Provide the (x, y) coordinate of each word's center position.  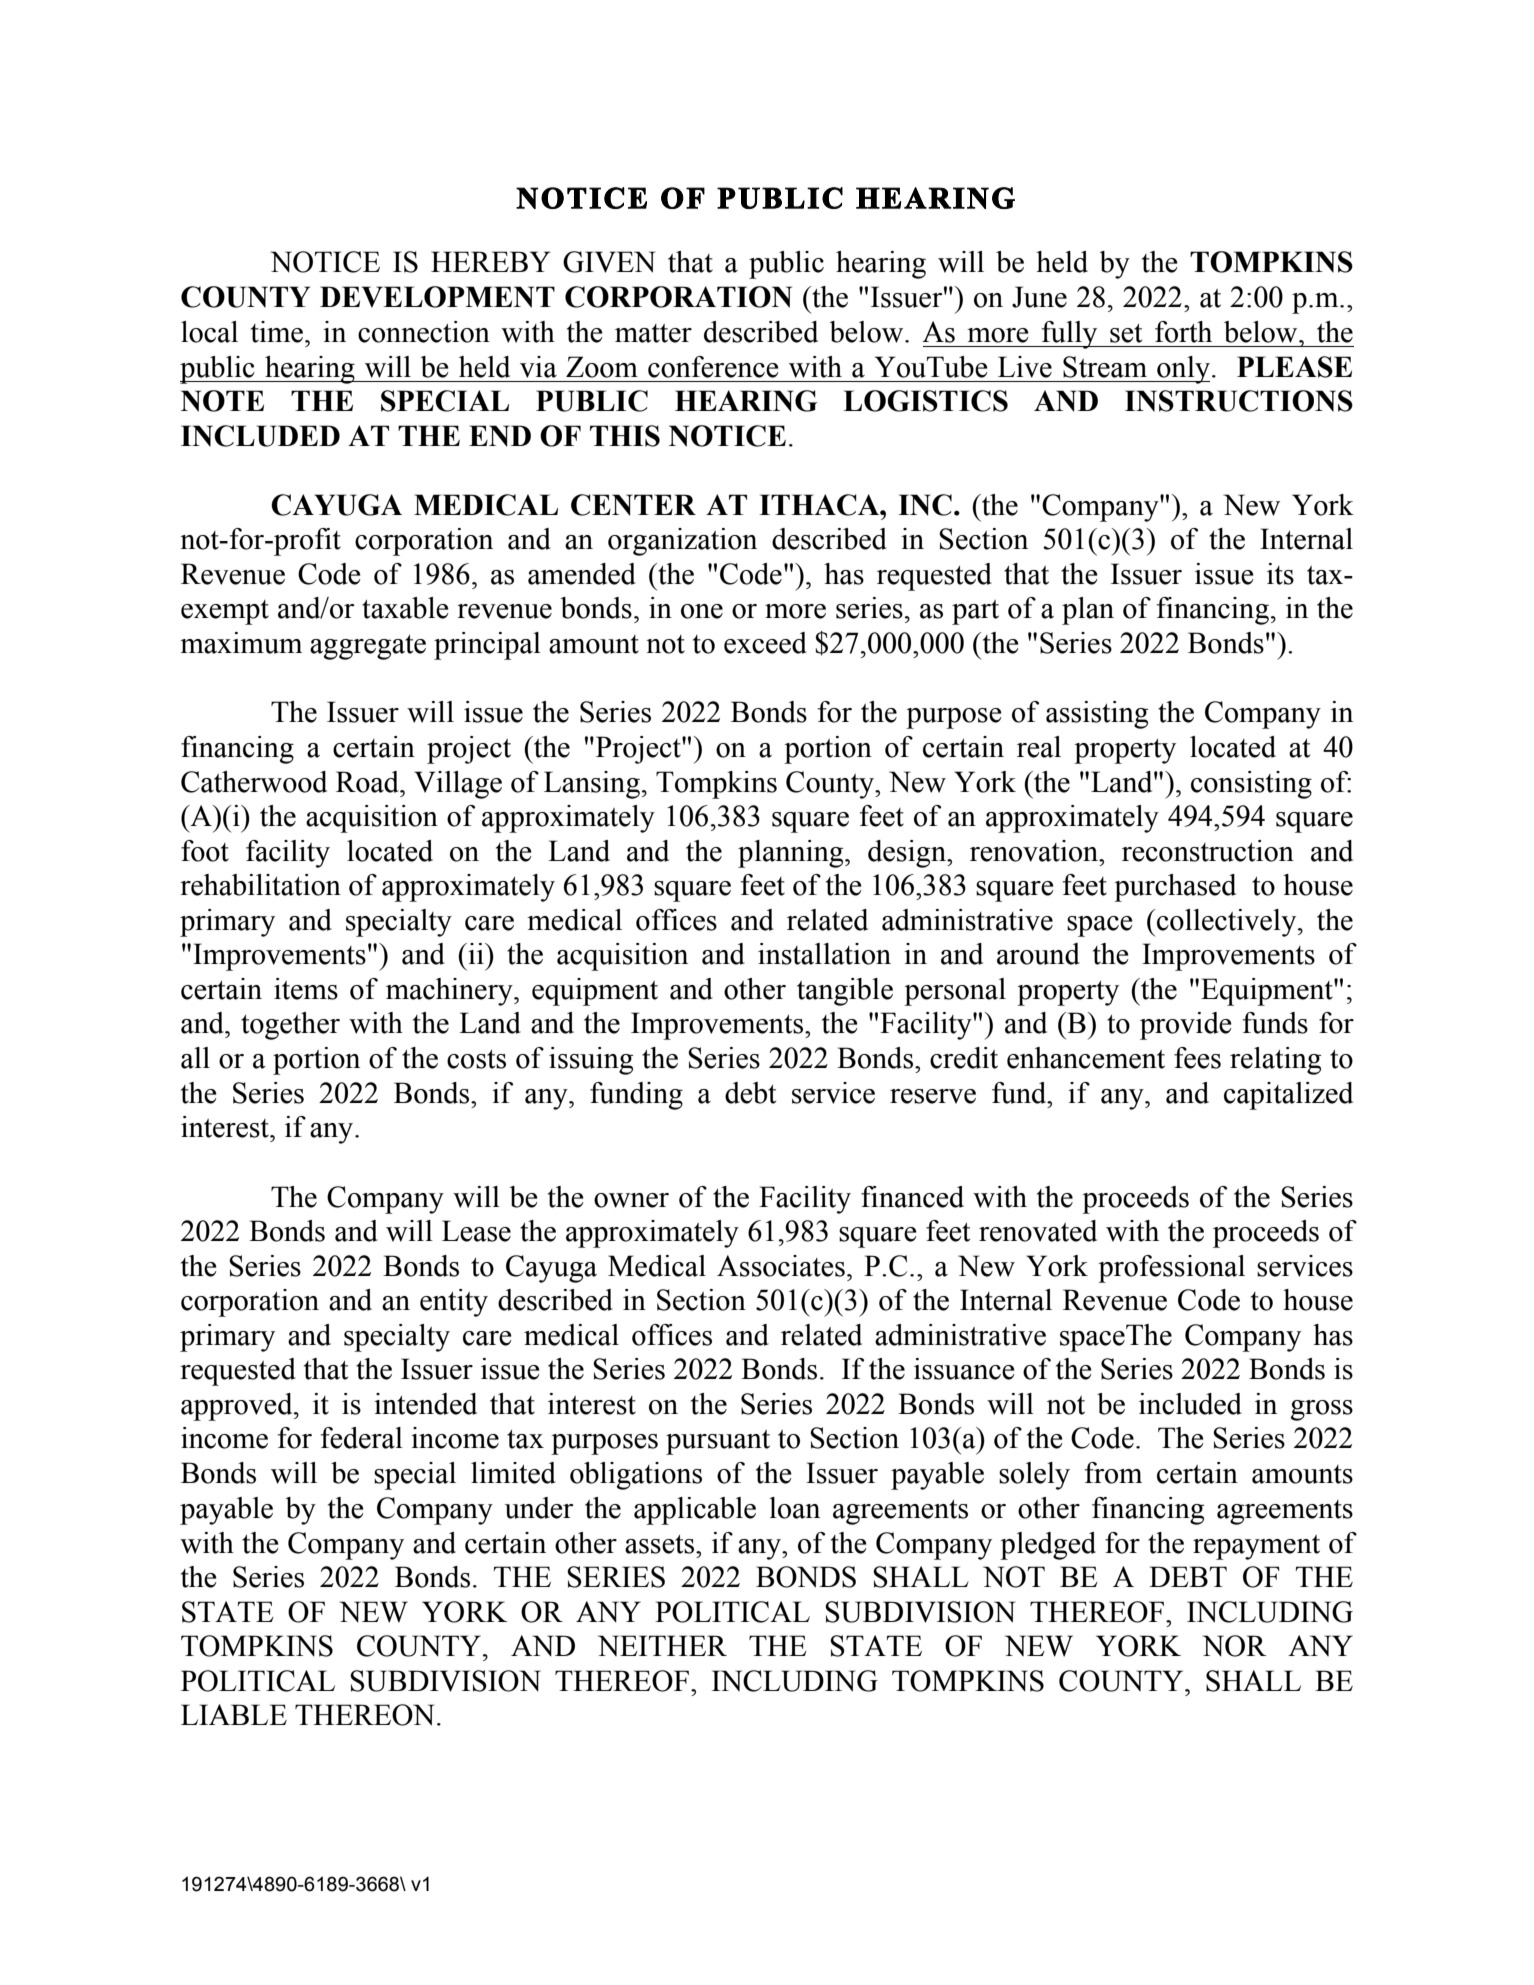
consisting (1251, 785)
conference (713, 367)
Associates (781, 1266)
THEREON (365, 1715)
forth (1183, 332)
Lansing (592, 785)
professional (1171, 1269)
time (278, 332)
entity (454, 1303)
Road (368, 782)
